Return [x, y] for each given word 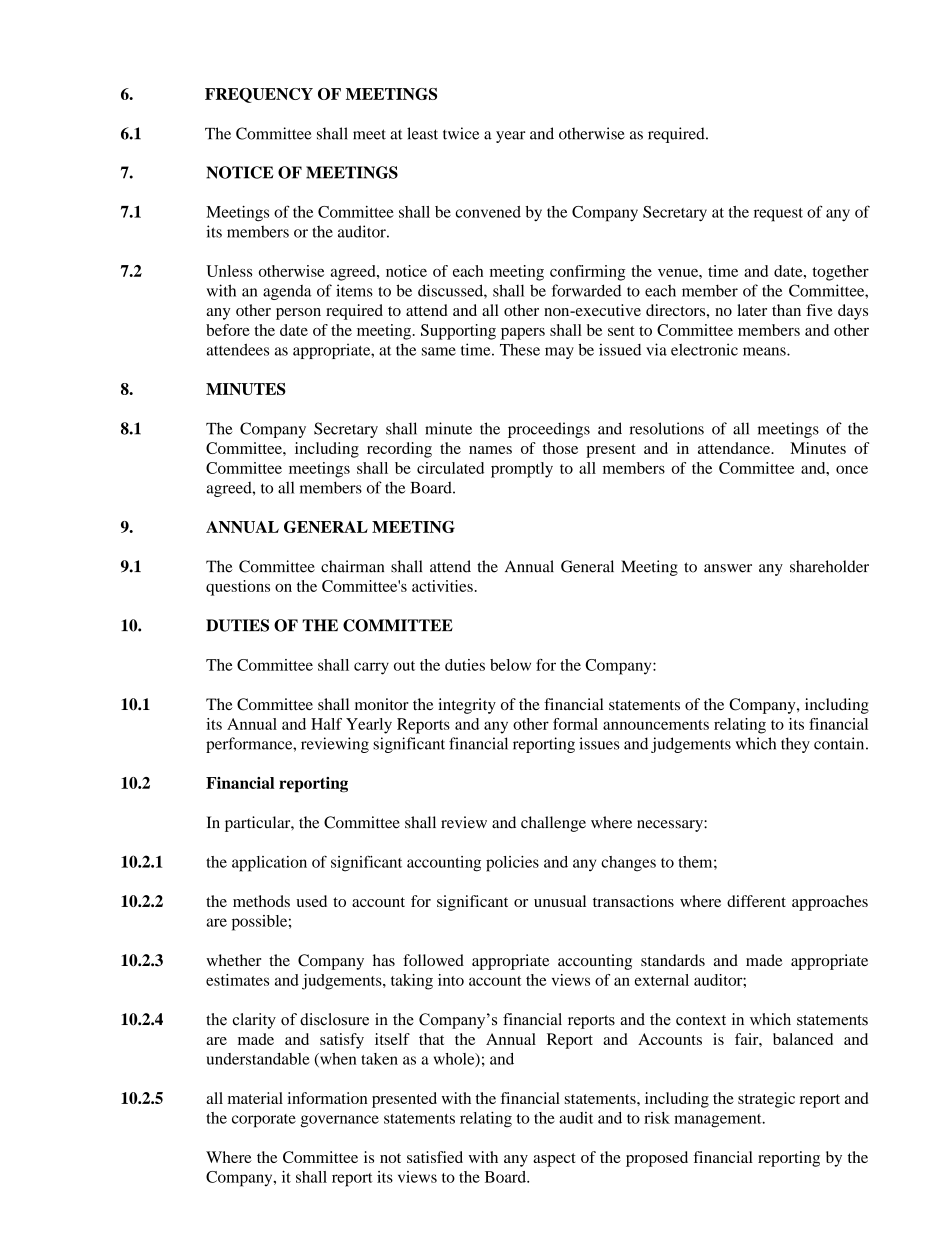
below [510, 665]
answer [728, 568]
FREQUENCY [259, 95]
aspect [554, 1160]
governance [340, 1121]
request [778, 215]
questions [238, 588]
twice [461, 133]
